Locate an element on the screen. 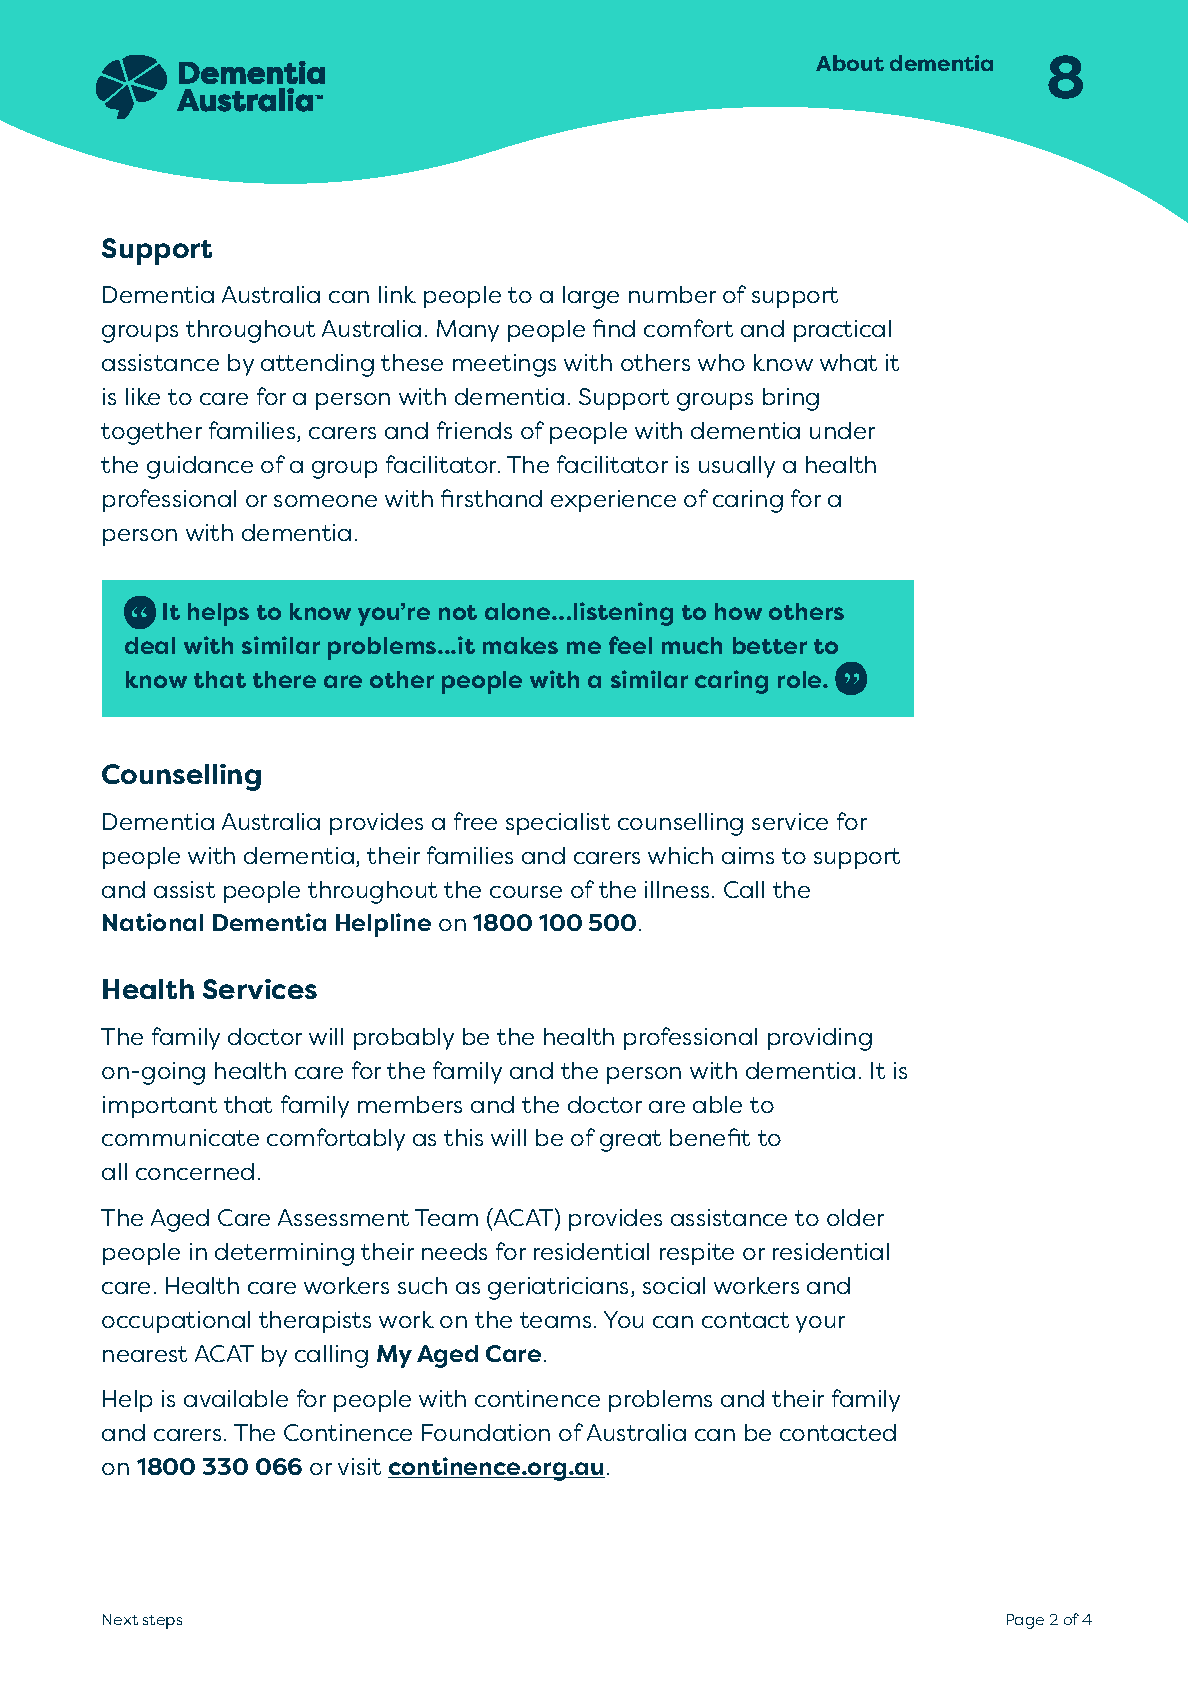 The image size is (1188, 1681). Page is located at coordinates (1025, 1621).
